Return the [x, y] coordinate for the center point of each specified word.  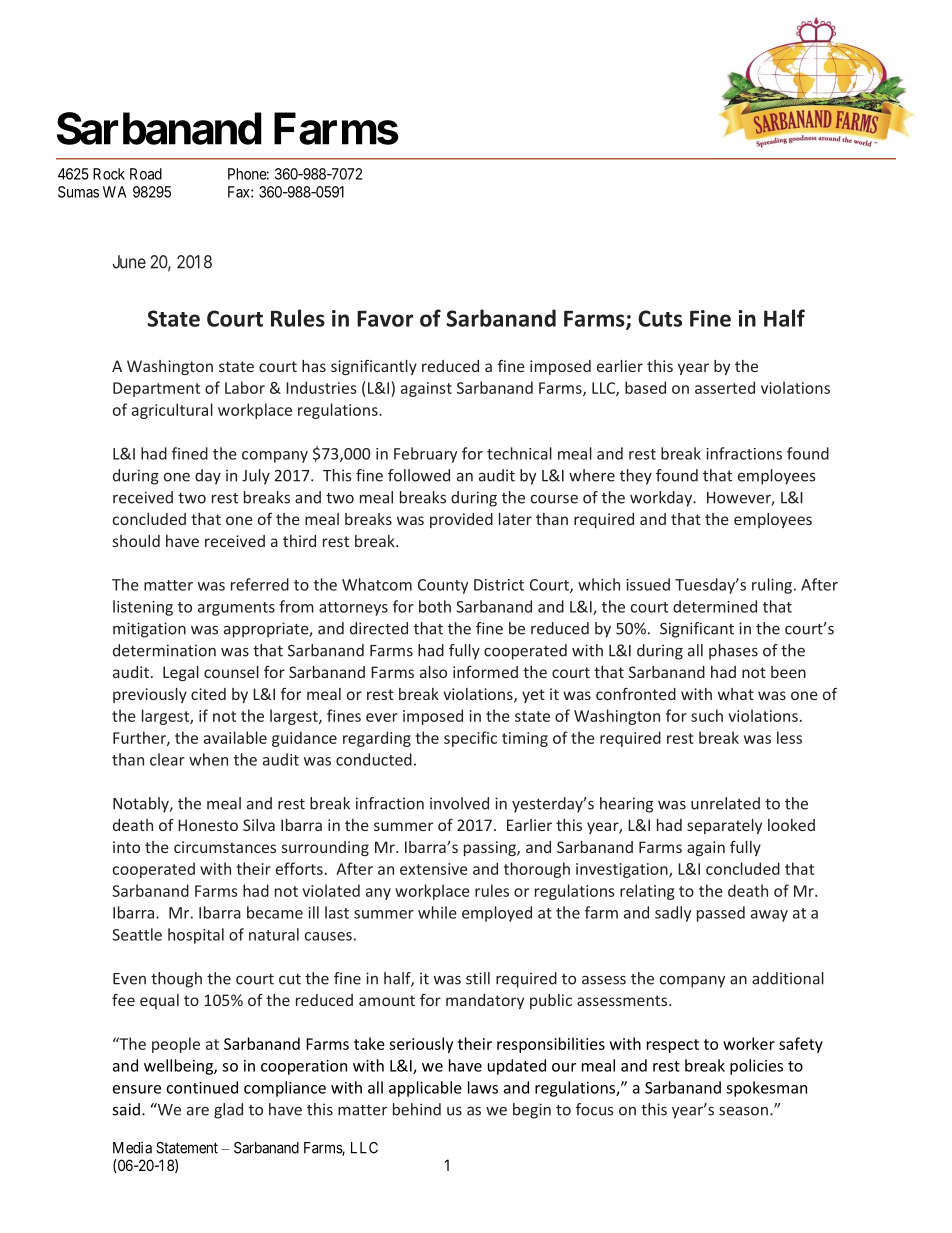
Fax [240, 192]
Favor [385, 319]
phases [733, 652]
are [198, 1111]
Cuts [660, 318]
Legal [181, 673]
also [433, 672]
